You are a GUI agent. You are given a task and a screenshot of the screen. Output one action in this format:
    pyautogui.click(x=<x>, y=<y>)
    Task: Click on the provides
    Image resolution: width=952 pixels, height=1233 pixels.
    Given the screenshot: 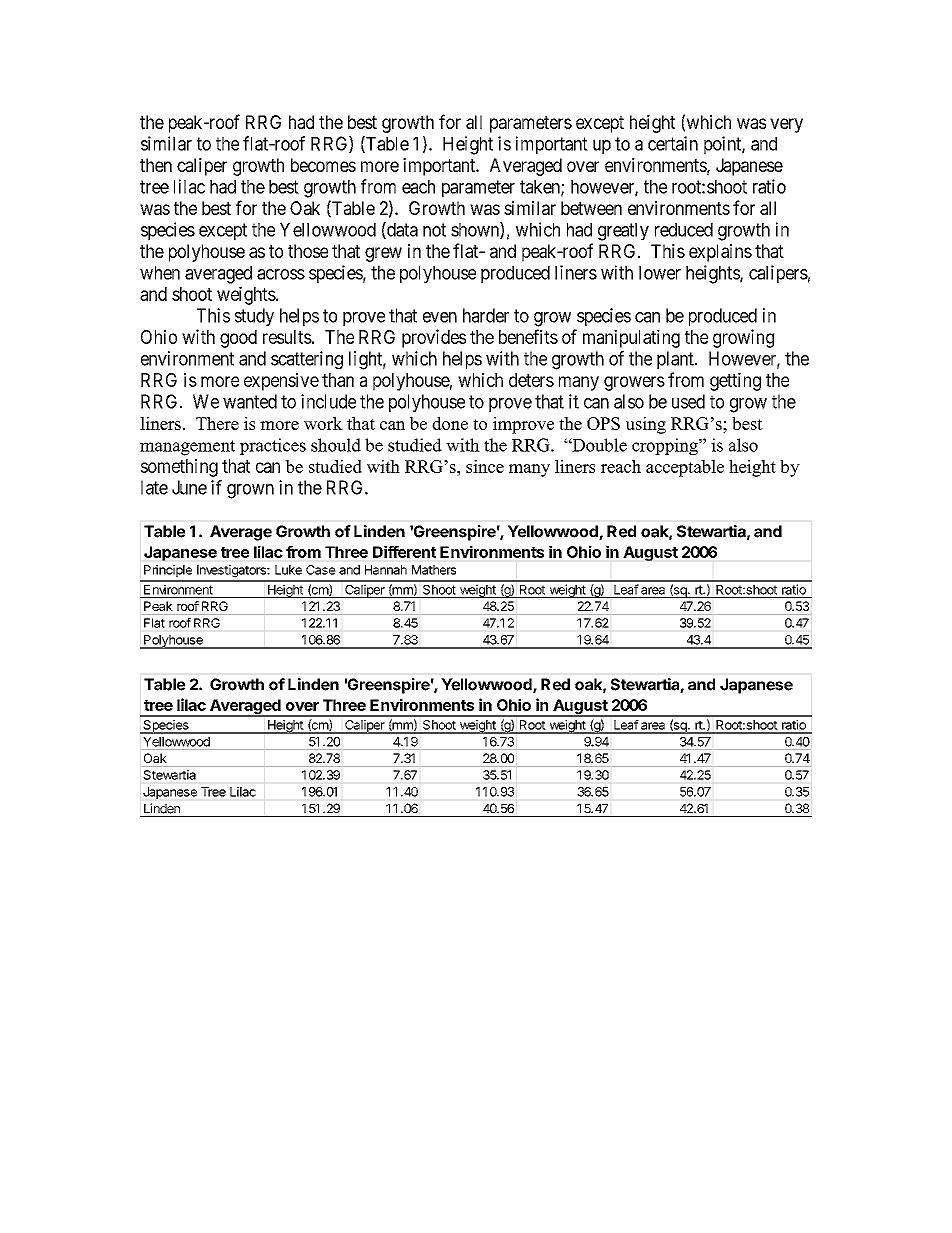 What is the action you would take?
    pyautogui.click(x=434, y=338)
